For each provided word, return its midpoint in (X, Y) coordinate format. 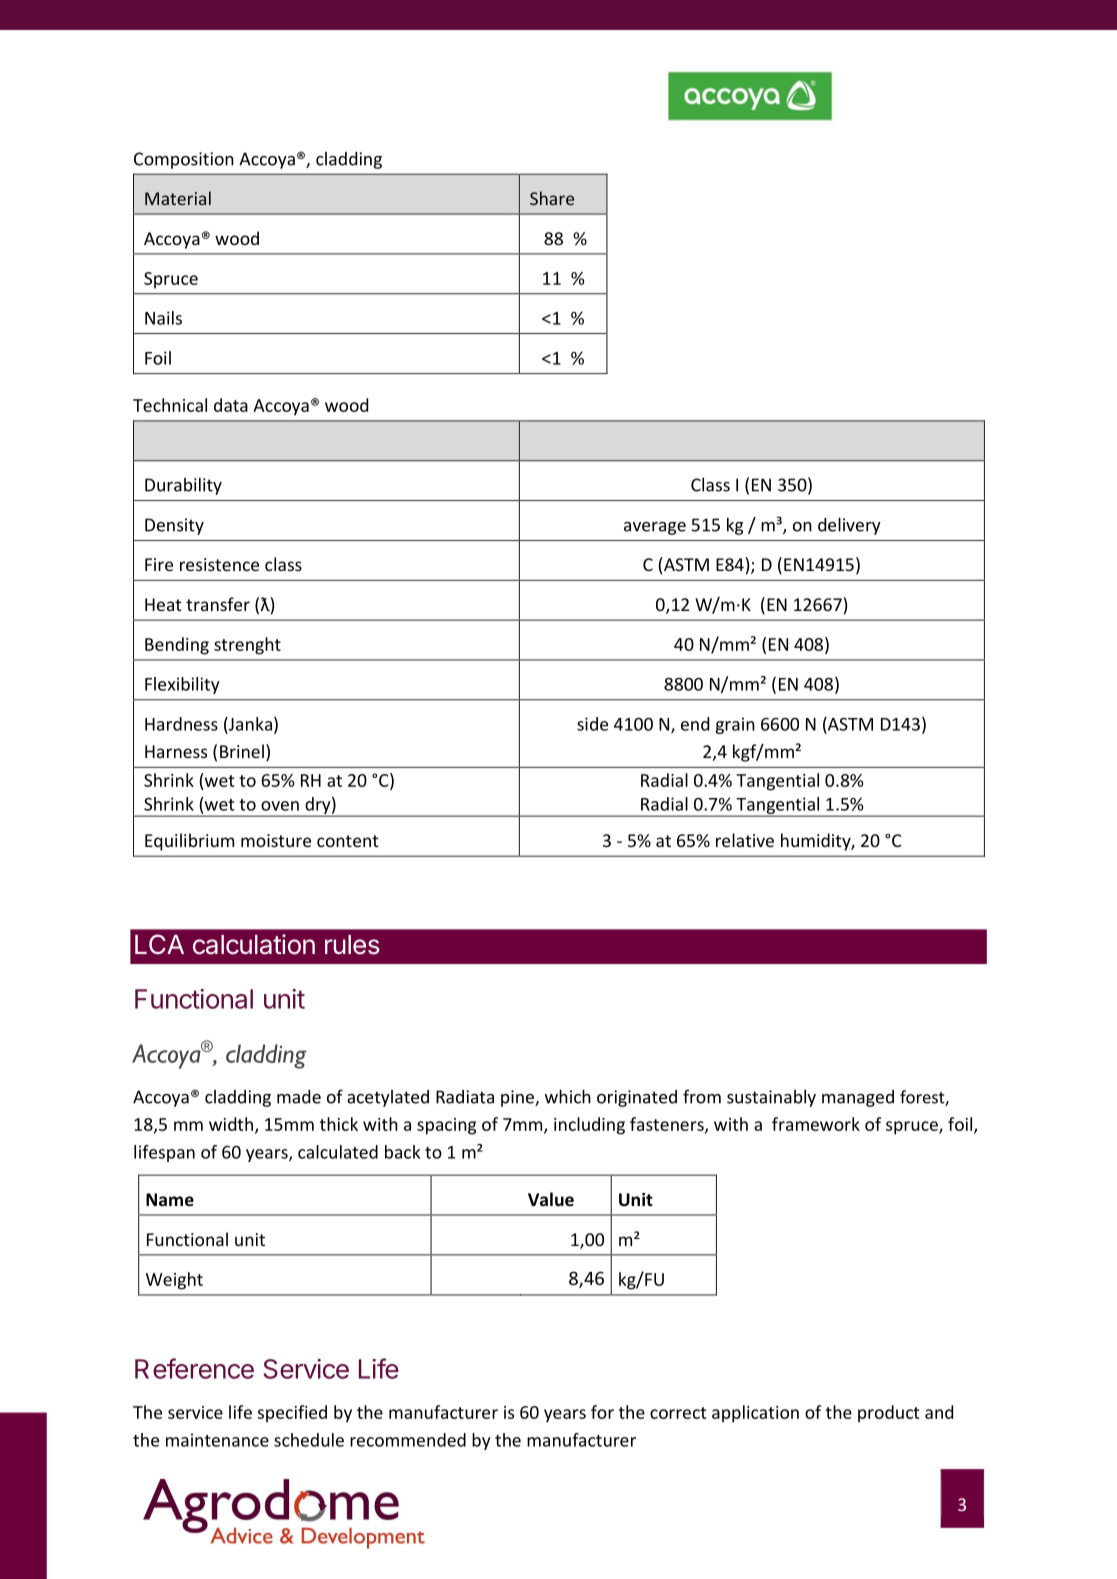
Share (552, 198)
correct (678, 1413)
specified (292, 1413)
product (888, 1413)
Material (178, 198)
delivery (849, 526)
